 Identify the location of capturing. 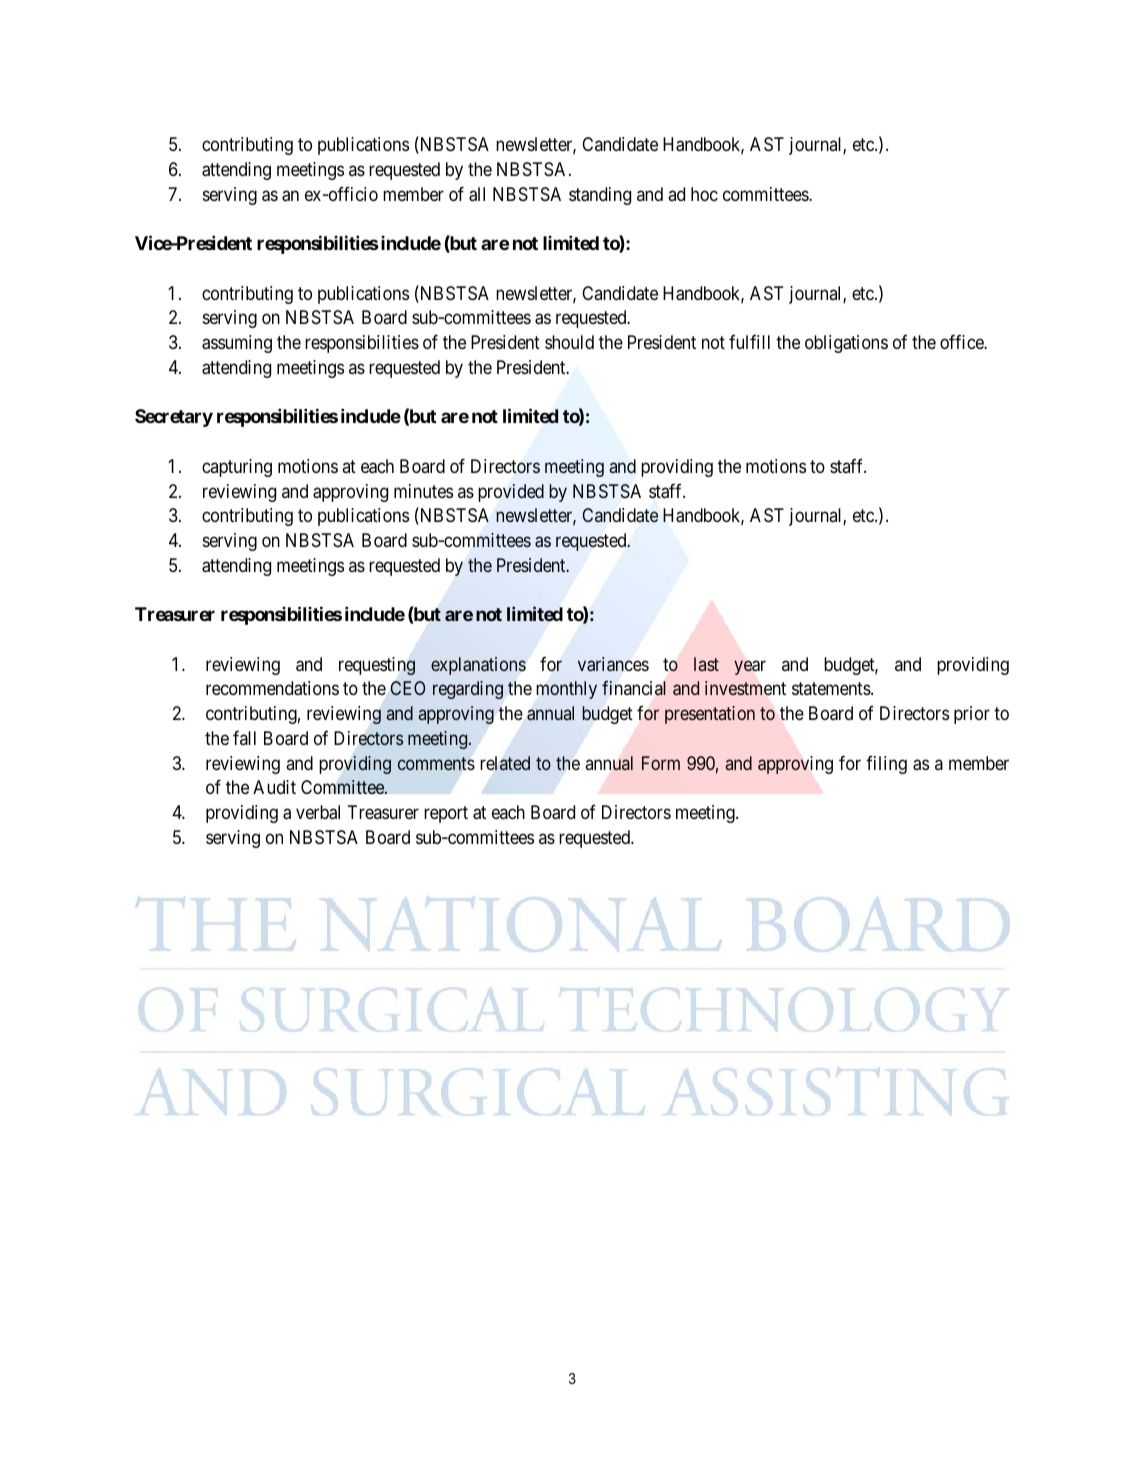
(237, 468).
